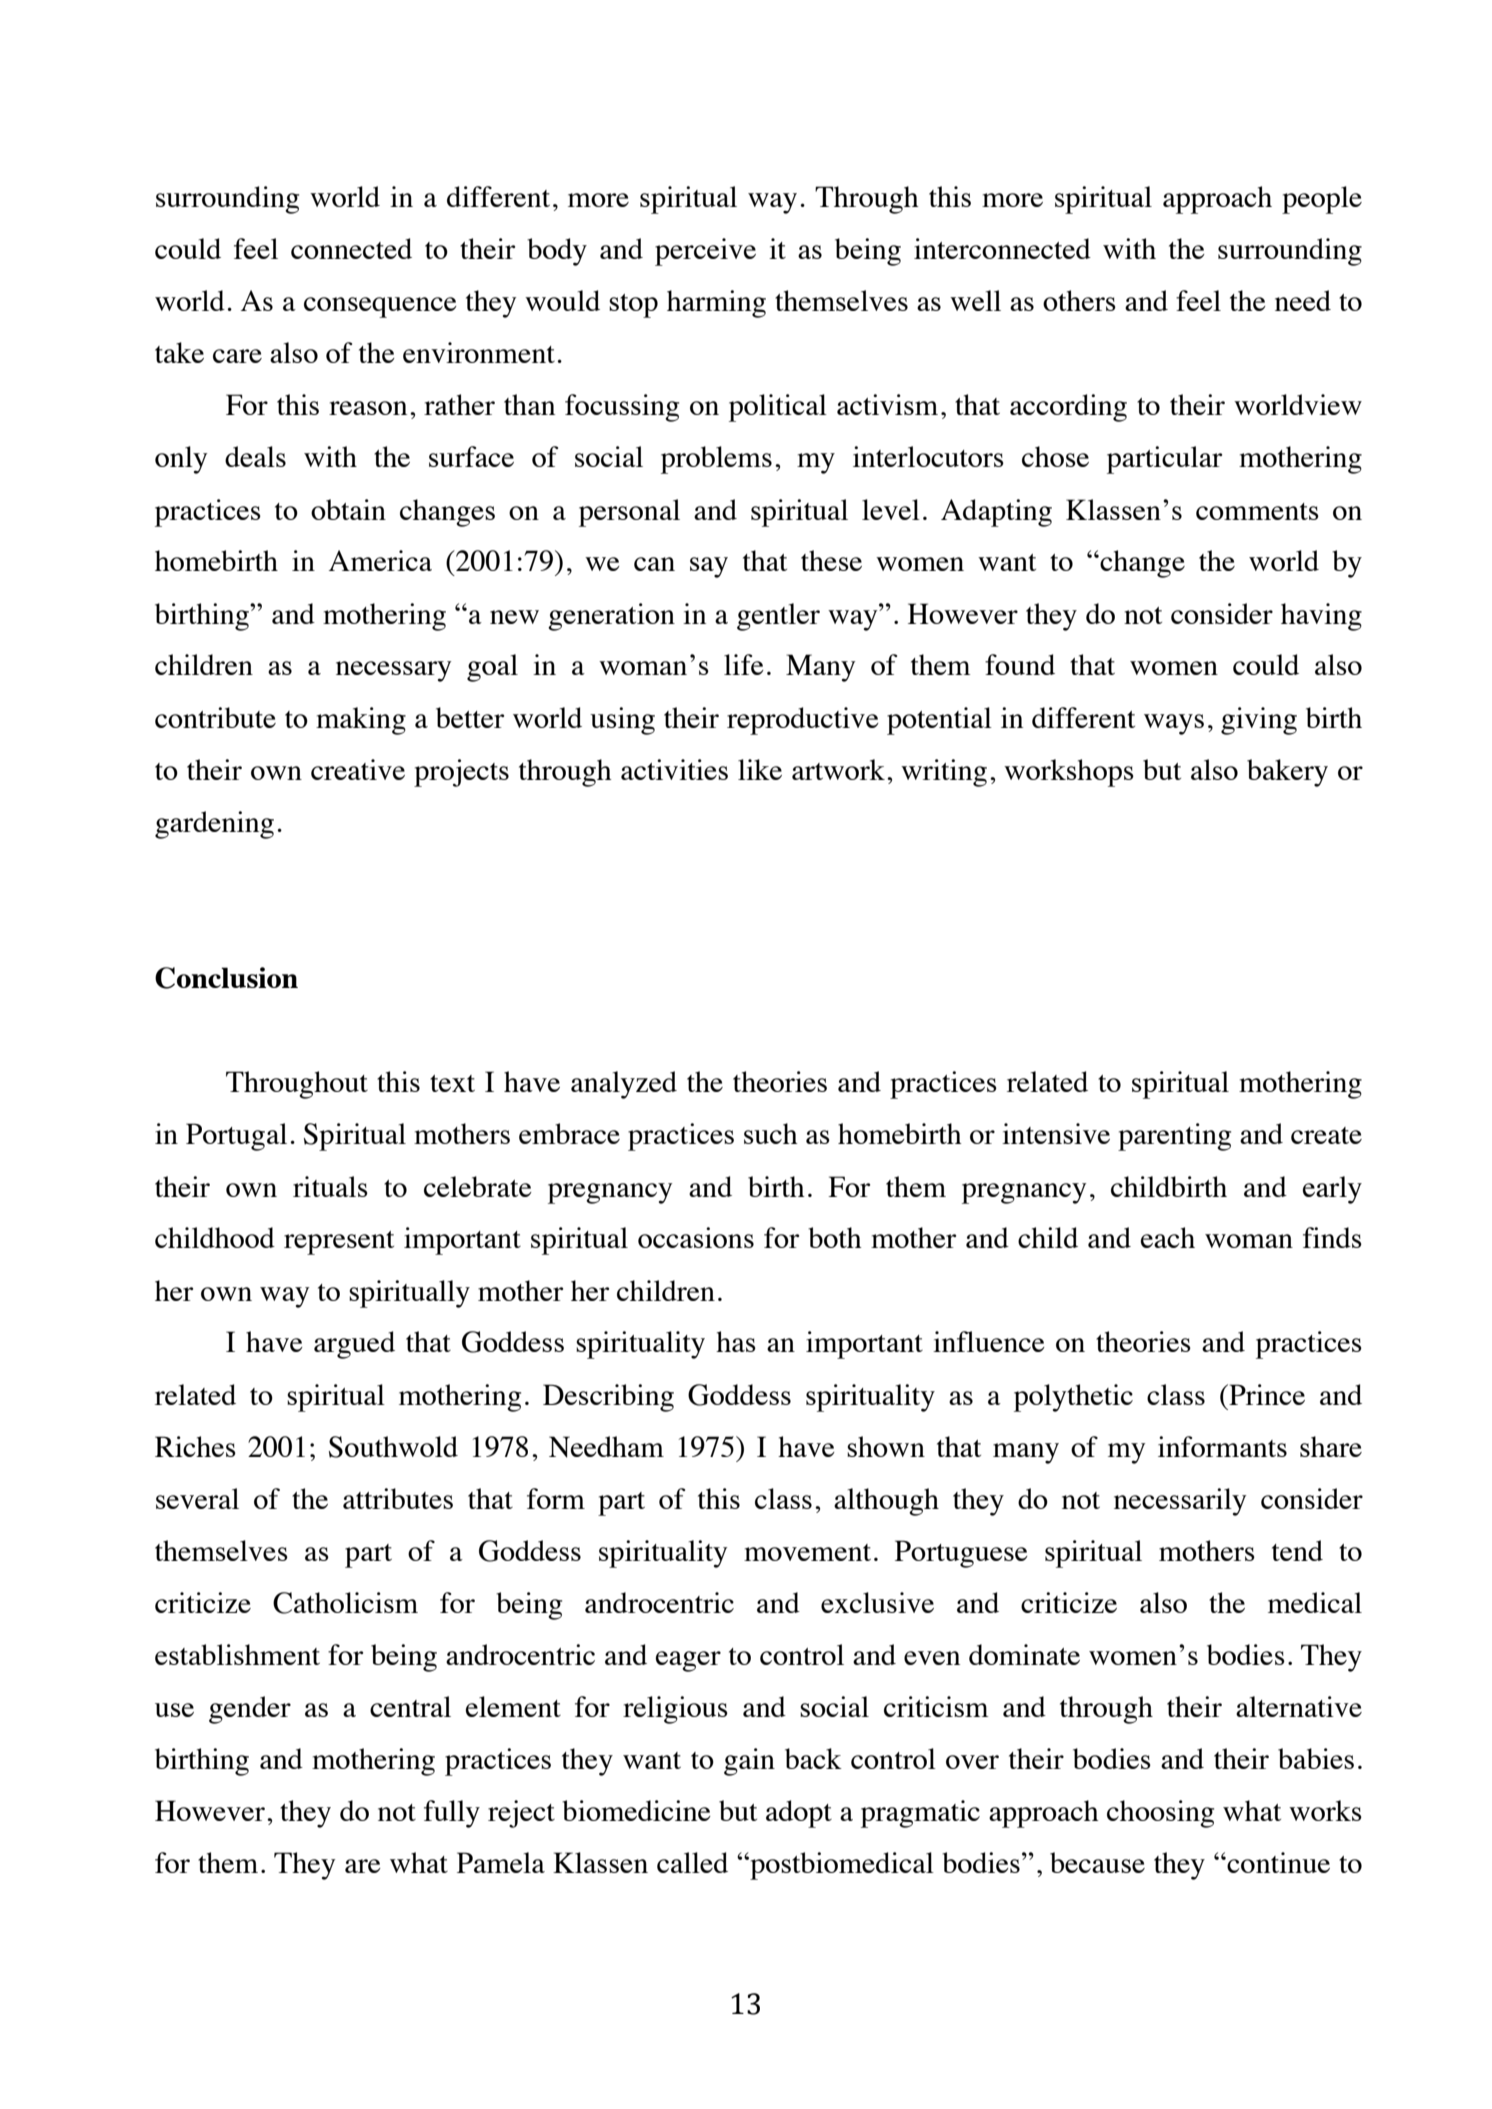  What do you see at coordinates (1168, 1237) in the screenshot?
I see `each` at bounding box center [1168, 1237].
